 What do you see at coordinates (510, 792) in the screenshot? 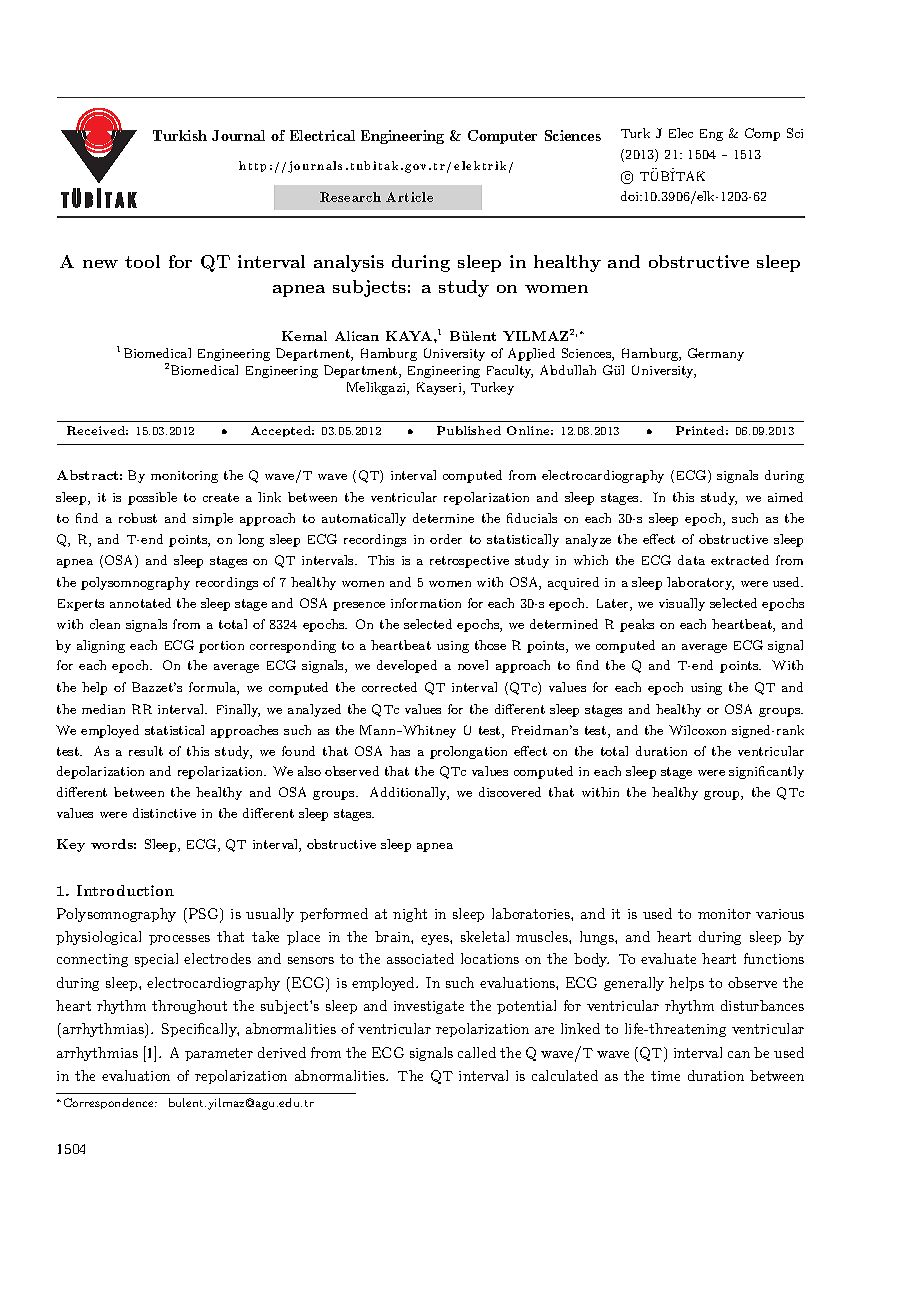
I see `discovered` at bounding box center [510, 792].
